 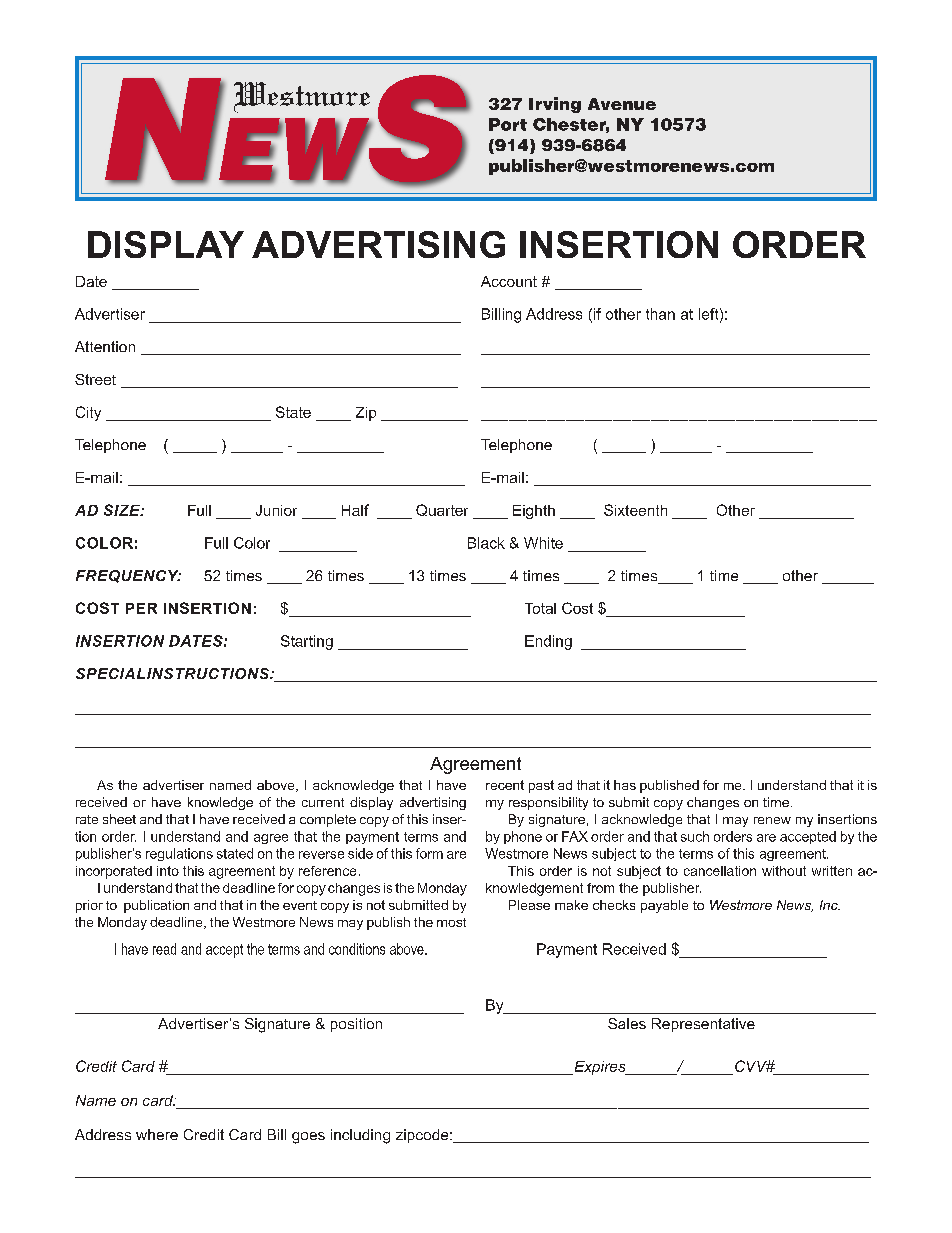 I want to click on Sixteenth, so click(x=635, y=510).
